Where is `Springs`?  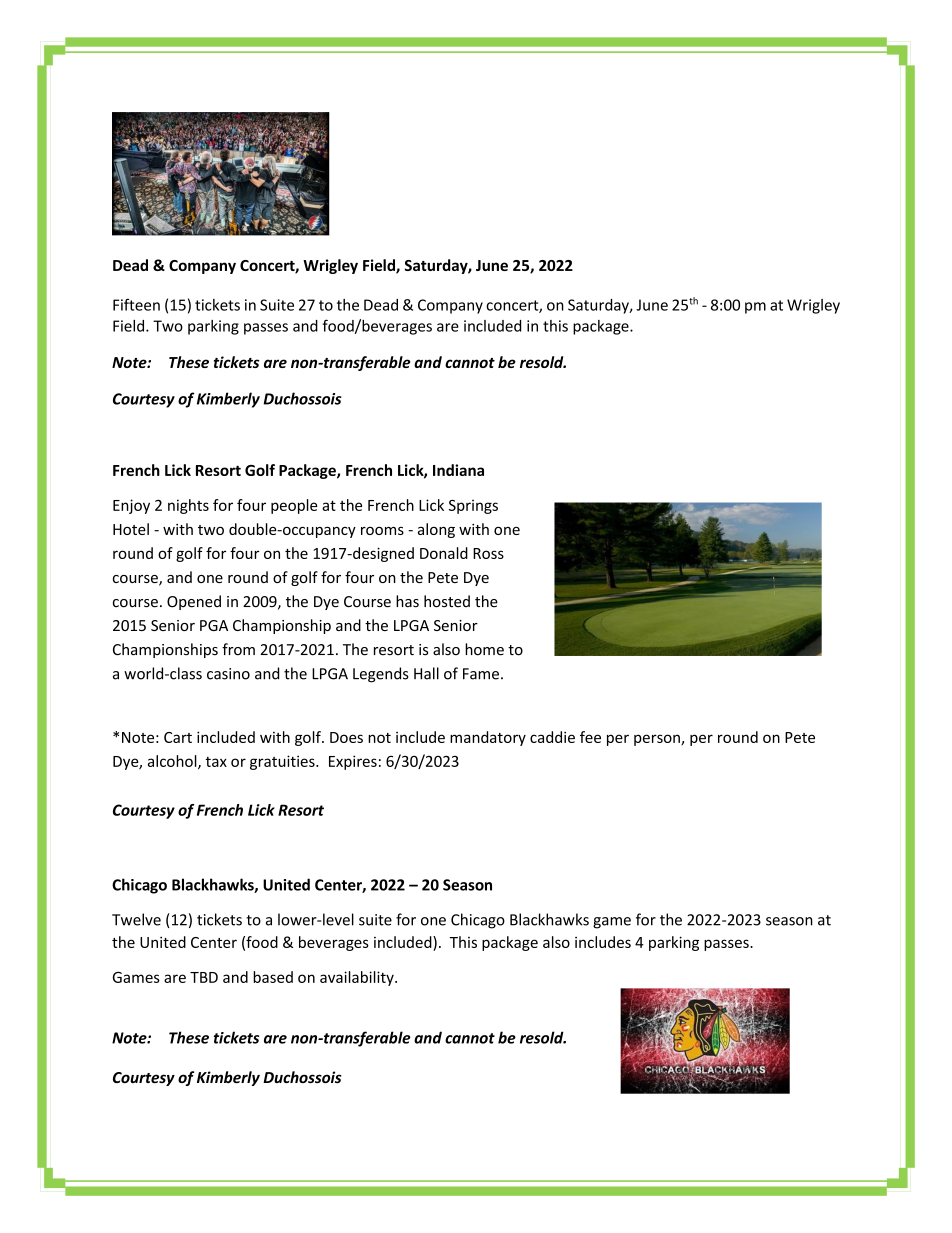
Springs is located at coordinates (473, 506).
